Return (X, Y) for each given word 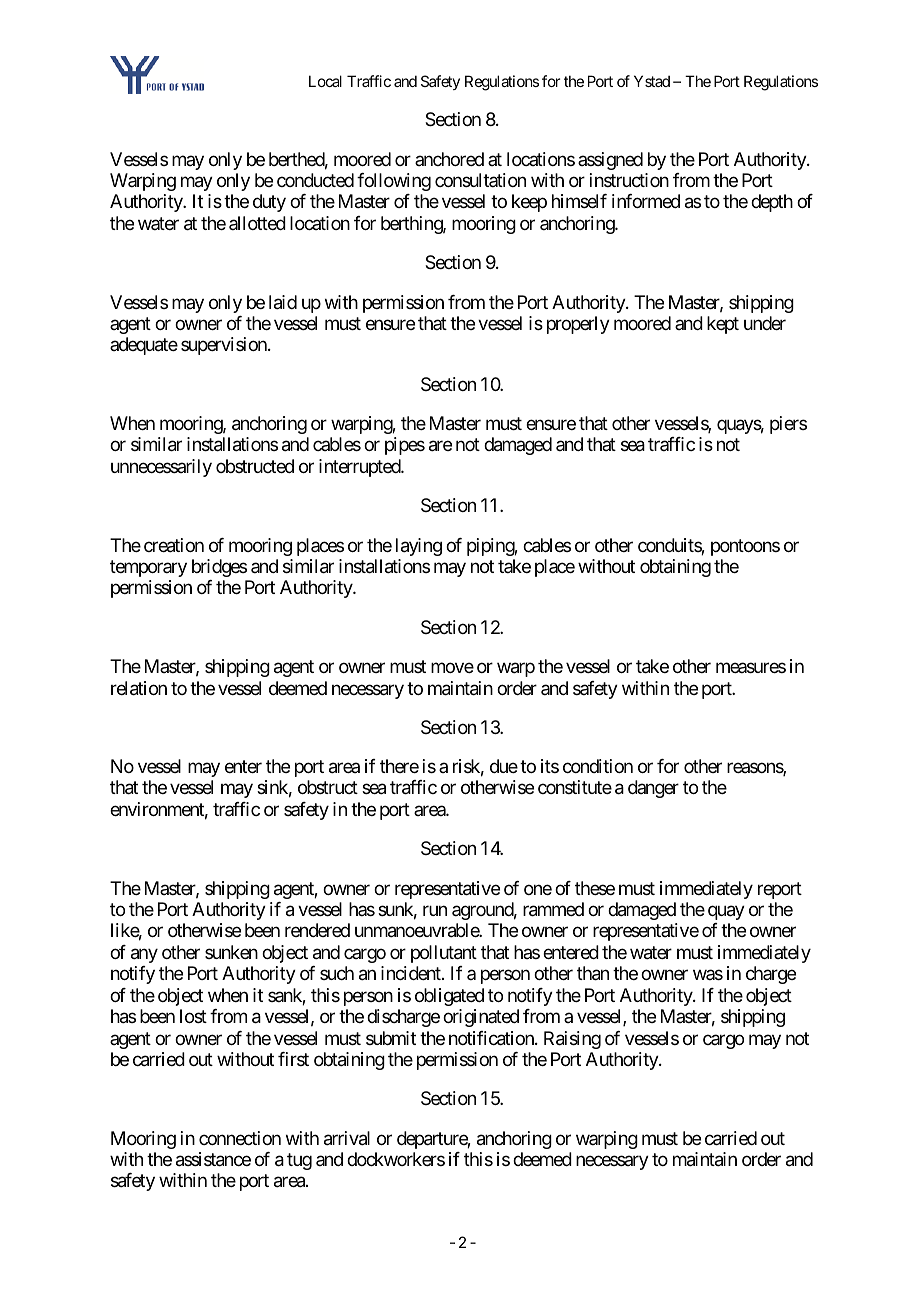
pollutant (444, 954)
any (144, 955)
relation (139, 688)
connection (240, 1138)
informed (646, 201)
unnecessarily (161, 468)
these (595, 888)
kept (723, 325)
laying (419, 547)
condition (598, 766)
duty (269, 203)
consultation (480, 180)
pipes (405, 446)
